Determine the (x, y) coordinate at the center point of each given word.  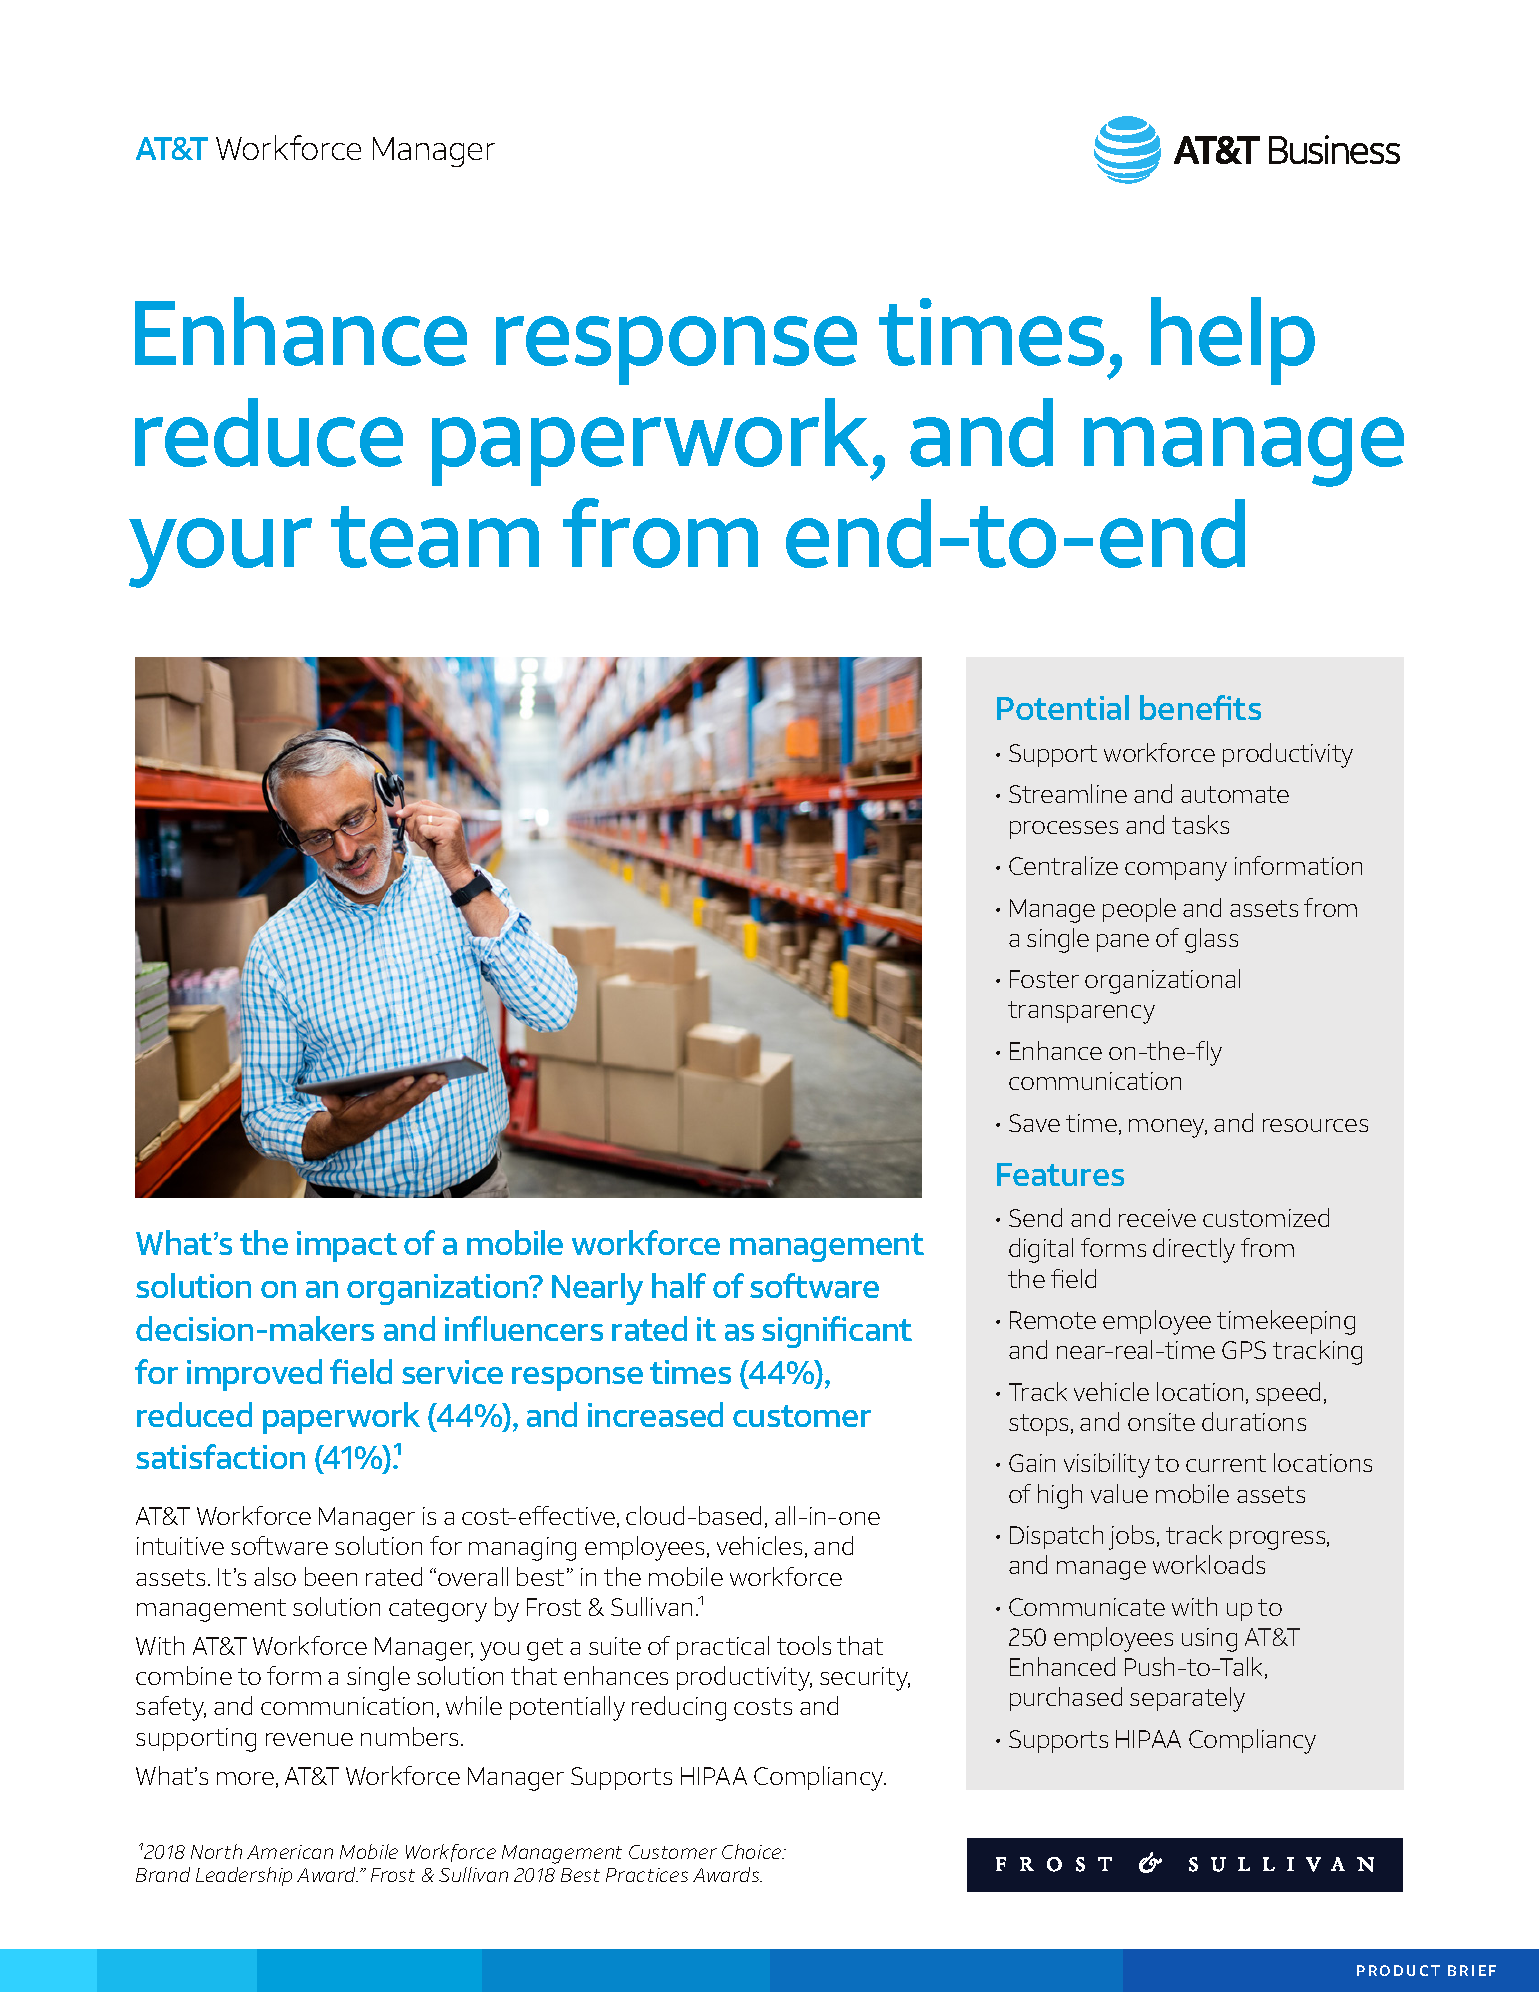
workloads (1209, 1564)
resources (1315, 1125)
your (220, 553)
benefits (1200, 707)
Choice (753, 1851)
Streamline (1068, 793)
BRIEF (1472, 1970)
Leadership (244, 1876)
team (435, 537)
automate (1235, 794)
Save (1034, 1123)
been (331, 1576)
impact (347, 1246)
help (1233, 341)
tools (804, 1645)
